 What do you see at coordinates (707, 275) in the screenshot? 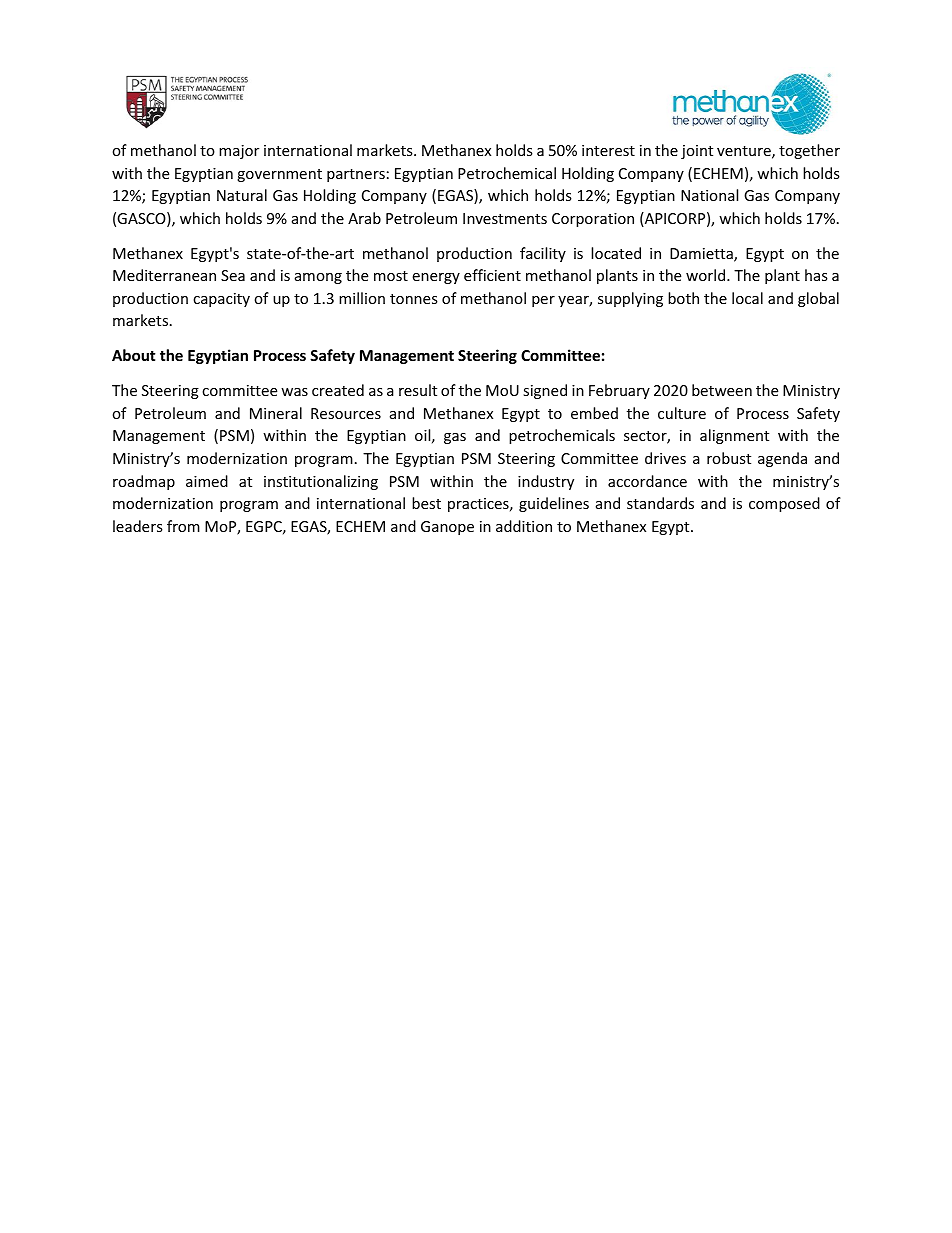
I see `world` at bounding box center [707, 275].
